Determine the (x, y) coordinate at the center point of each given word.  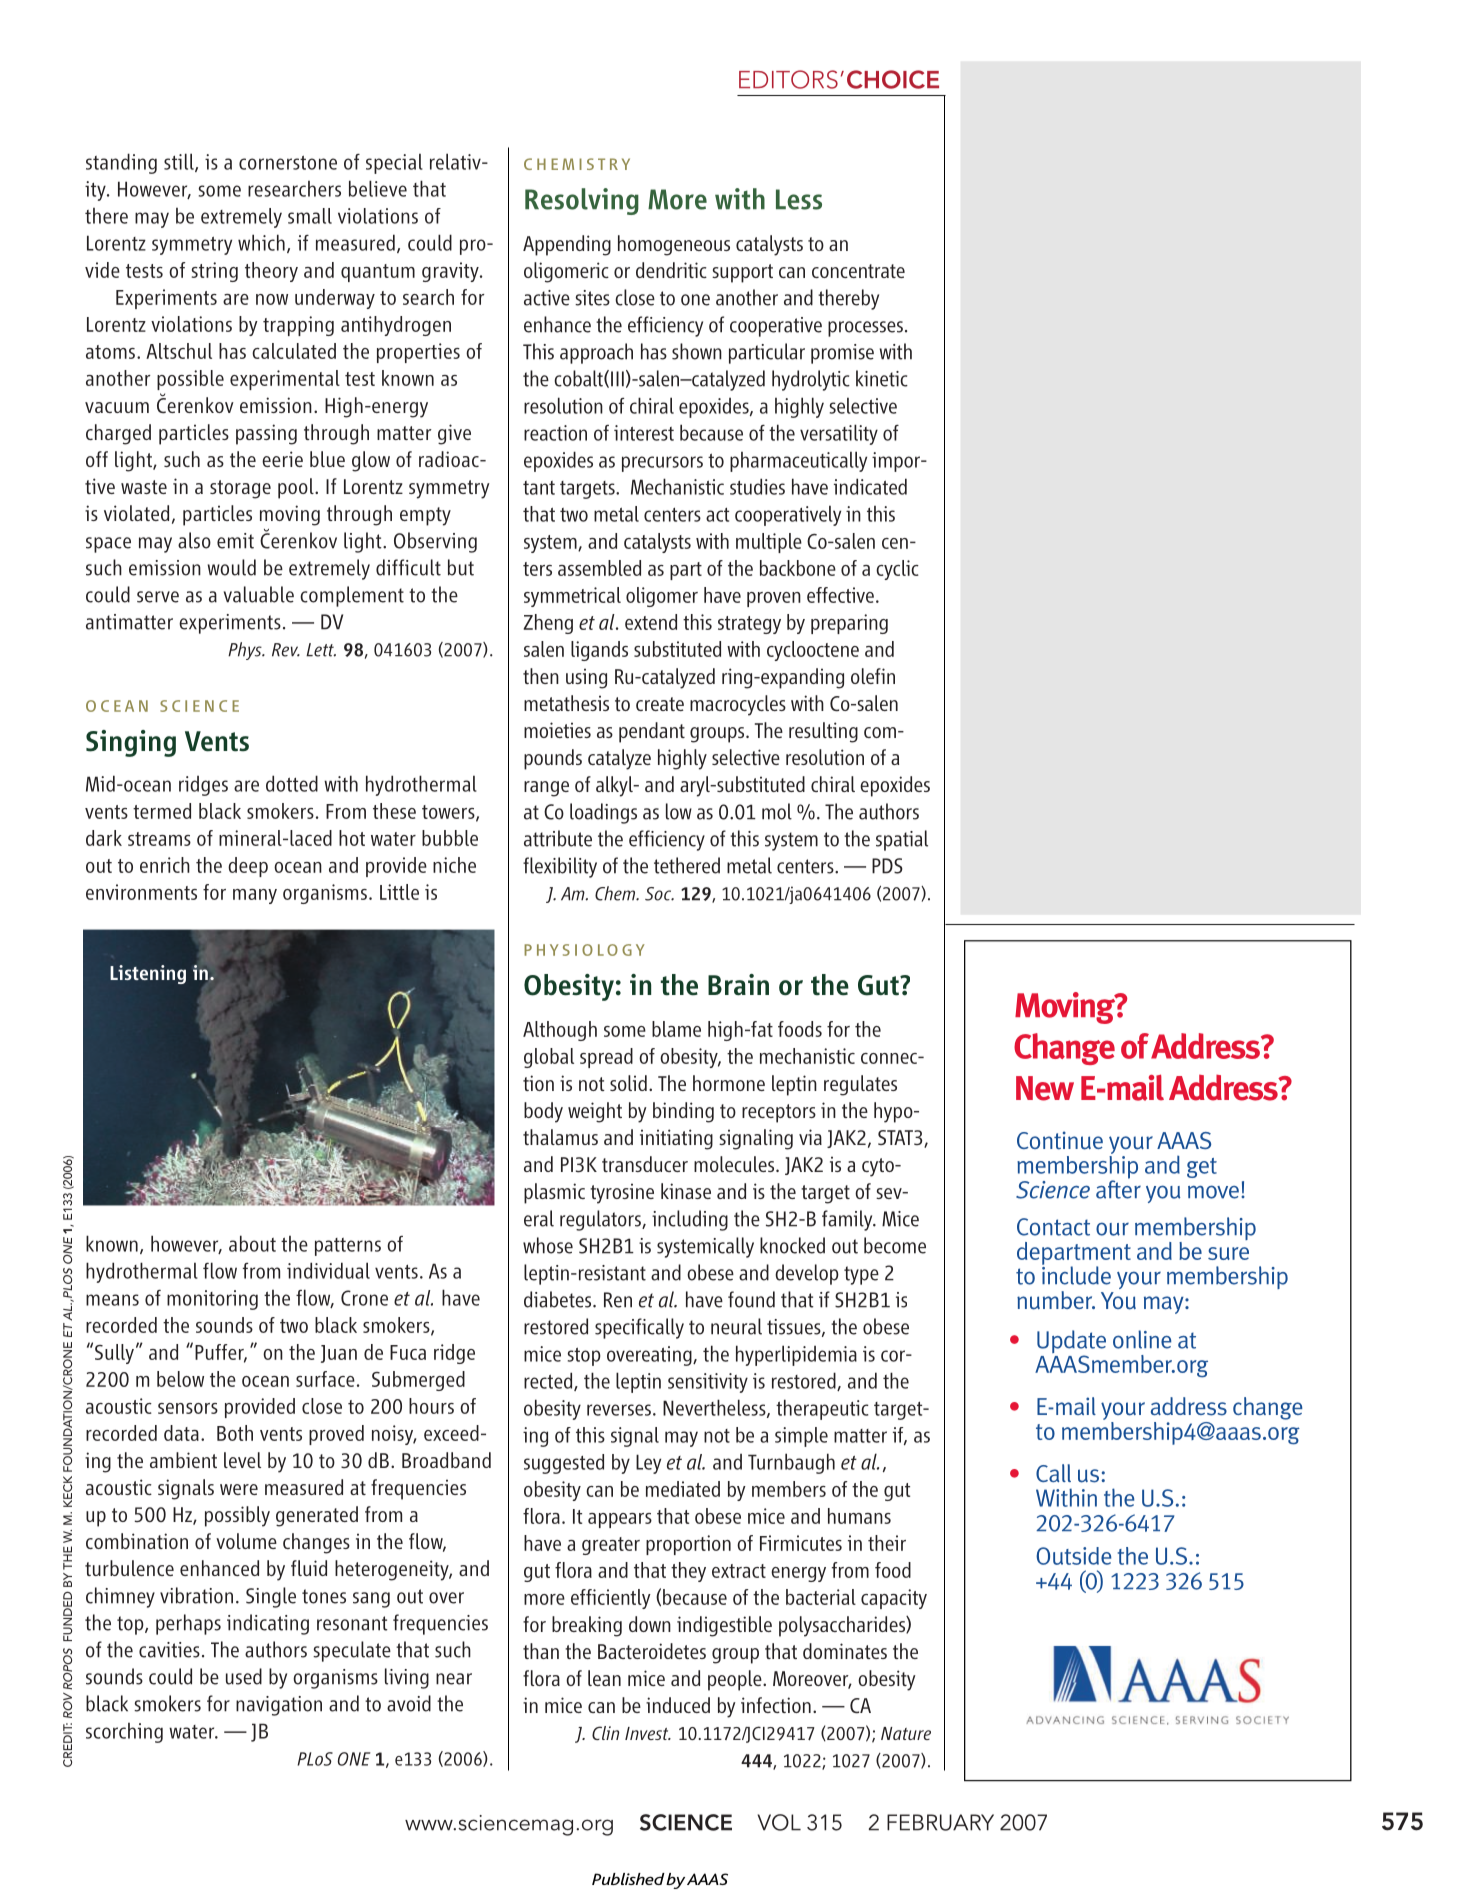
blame (676, 1029)
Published (629, 1879)
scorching (124, 1733)
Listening (148, 974)
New (1045, 1088)
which (261, 242)
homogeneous (674, 245)
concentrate (858, 271)
